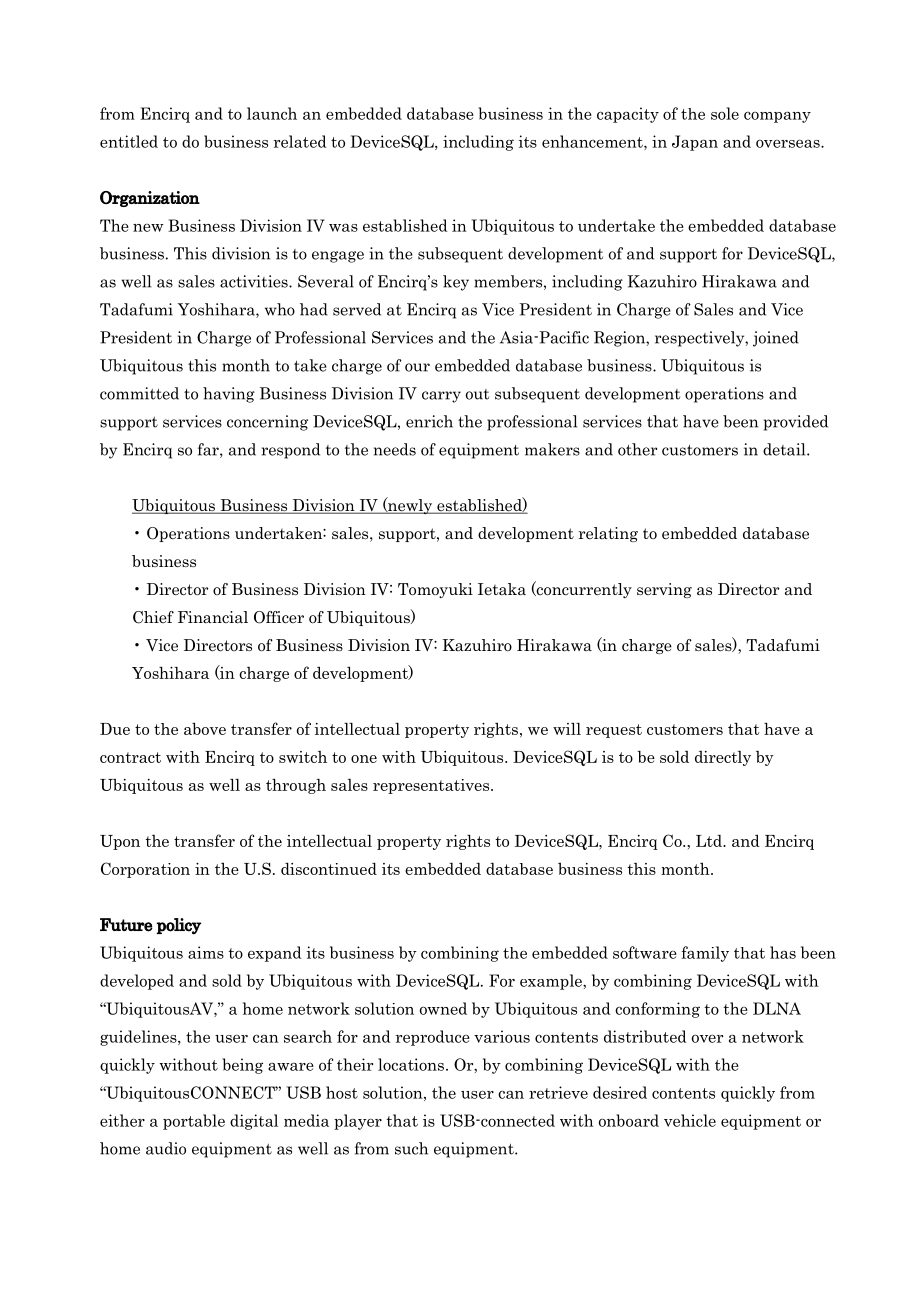 The width and height of the screenshot is (924, 1308). I want to click on detail, so click(785, 449).
